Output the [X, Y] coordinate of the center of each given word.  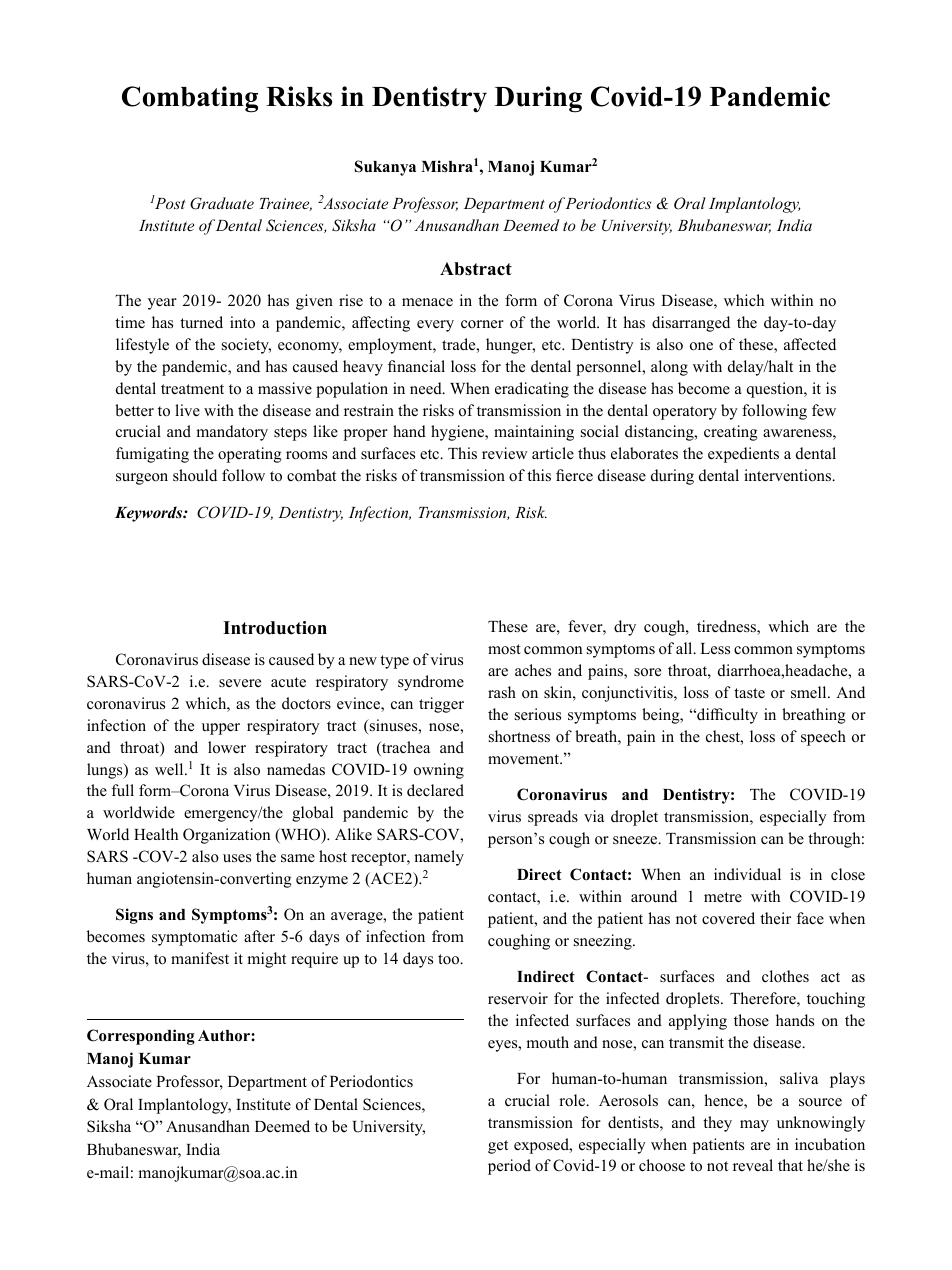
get [498, 1147]
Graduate [222, 203]
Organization [226, 836]
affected [810, 344]
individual [747, 874]
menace [427, 302]
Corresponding [141, 1037]
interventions [789, 475]
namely [439, 858]
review [505, 453]
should [195, 475]
